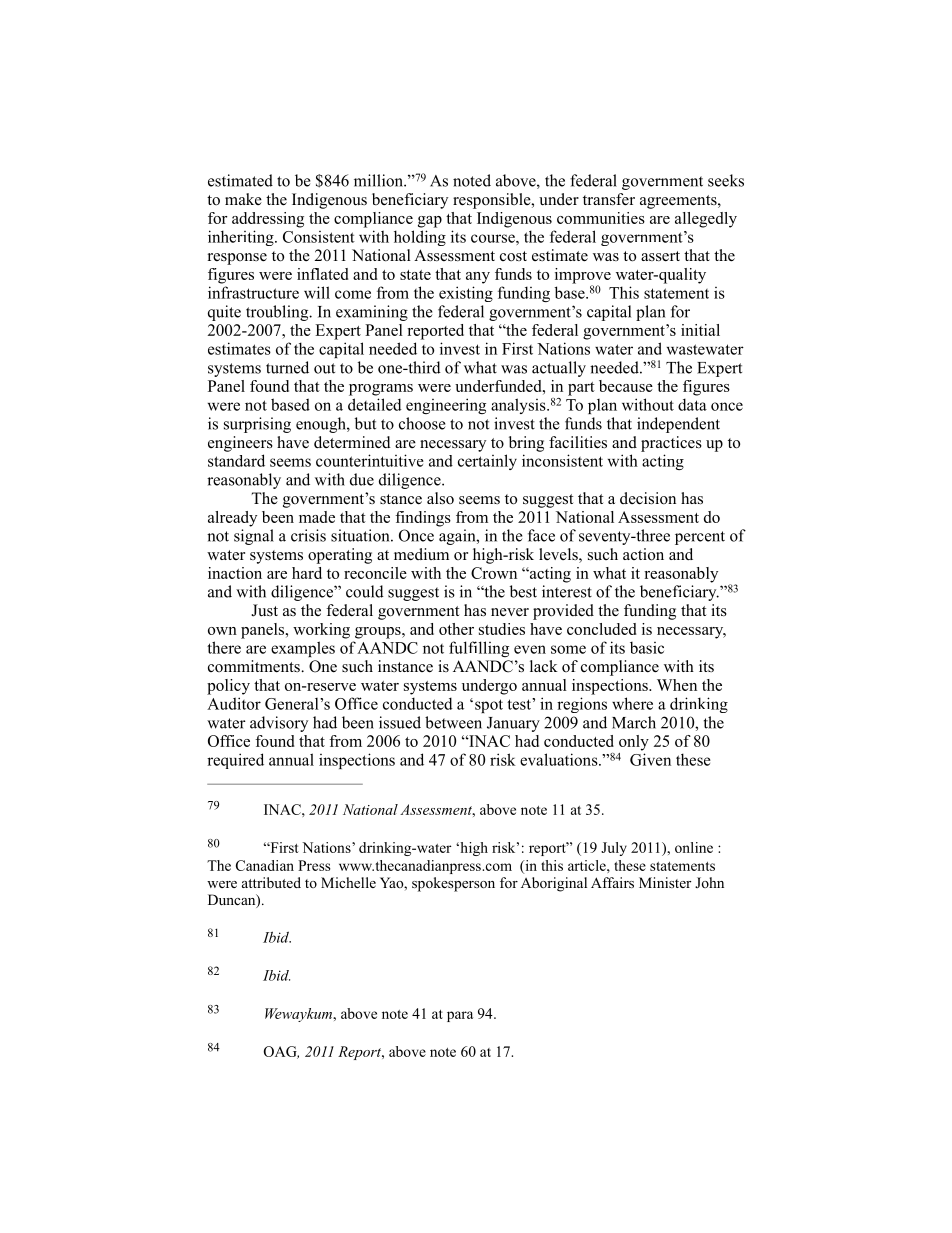  What do you see at coordinates (706, 220) in the image?
I see `allegedly` at bounding box center [706, 220].
